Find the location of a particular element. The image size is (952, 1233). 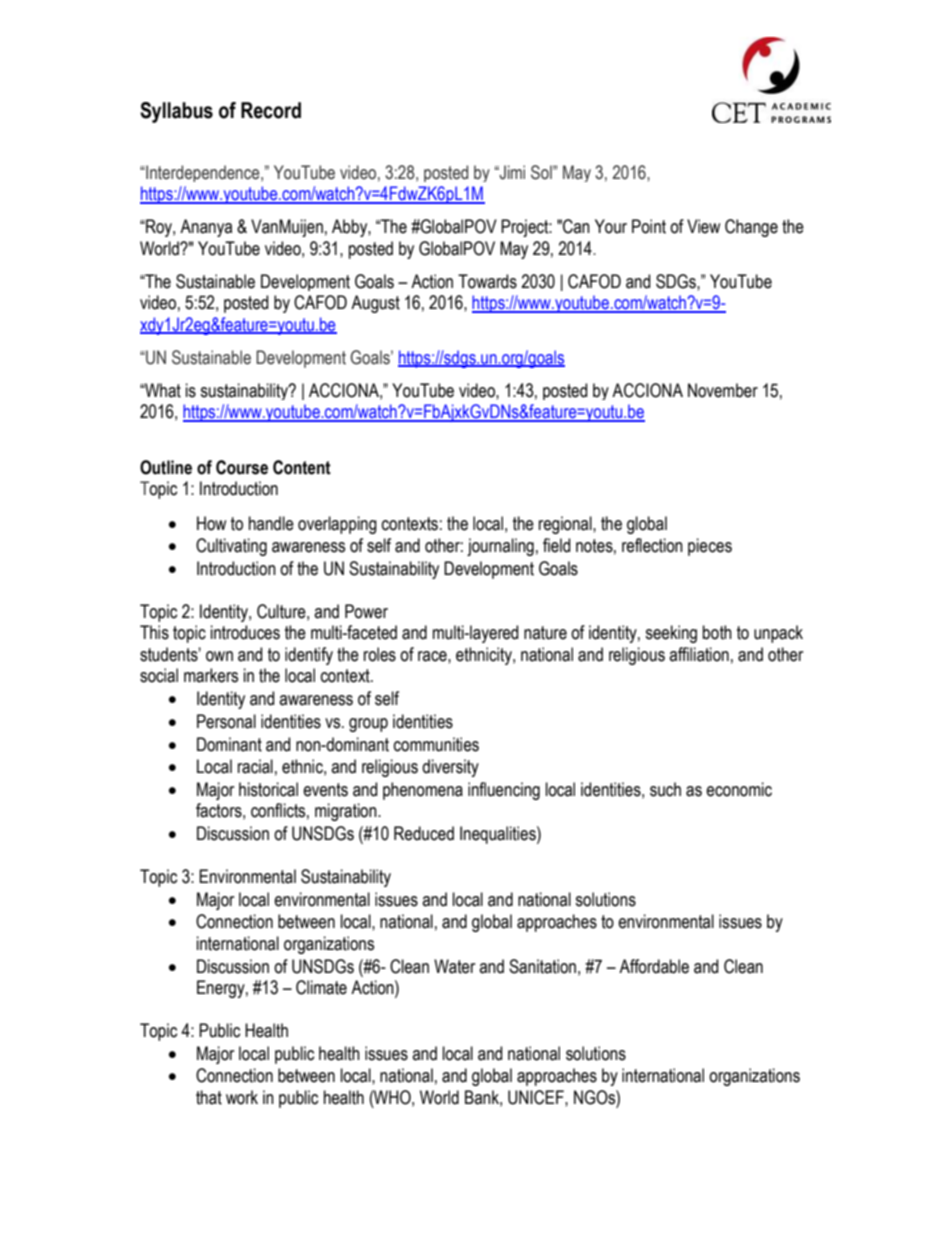

Affordable is located at coordinates (654, 966).
